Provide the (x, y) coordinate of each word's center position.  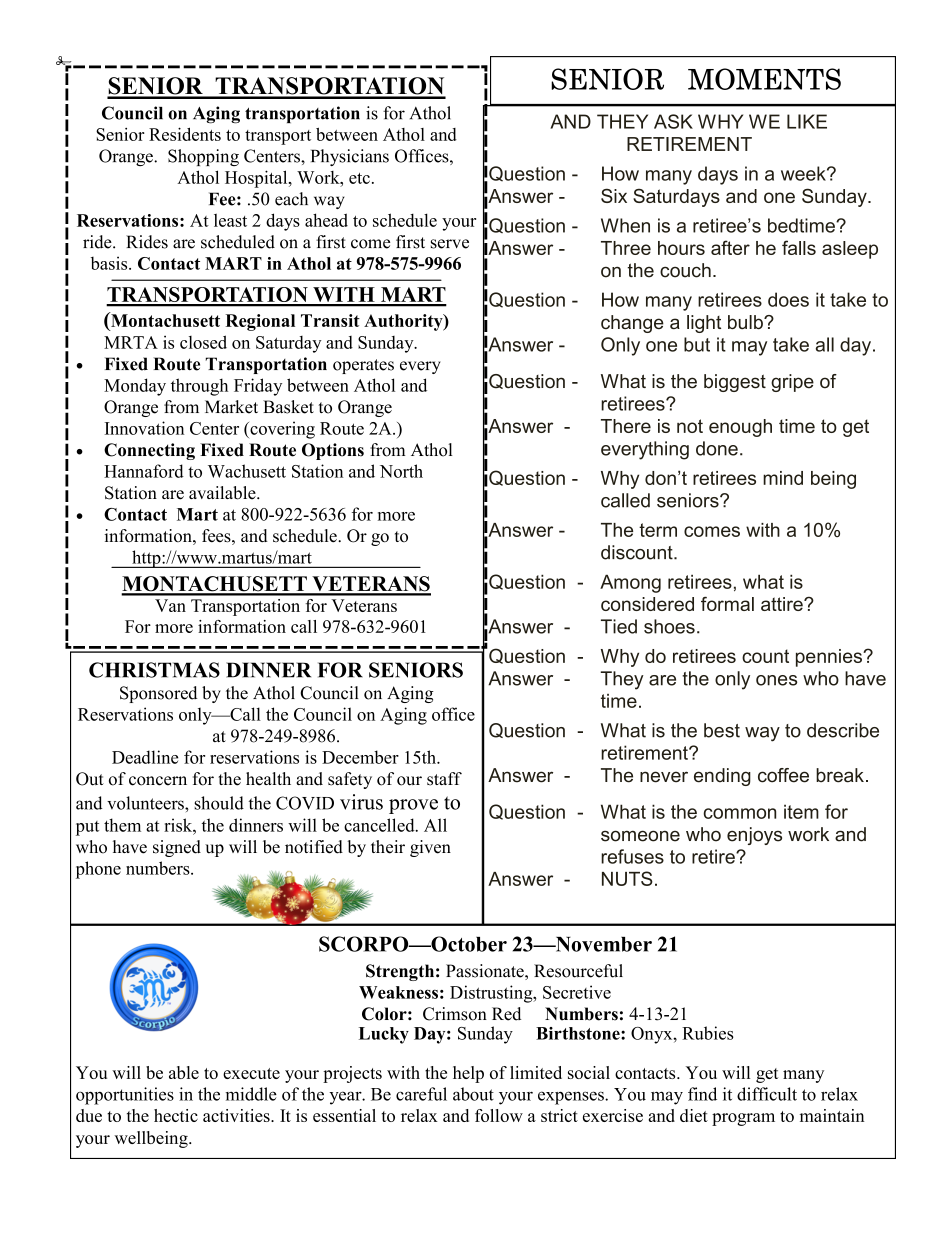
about (473, 1094)
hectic (176, 1115)
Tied (619, 626)
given (430, 848)
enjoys (754, 836)
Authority (404, 322)
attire (783, 604)
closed (203, 342)
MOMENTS (764, 79)
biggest (735, 383)
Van (170, 605)
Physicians (350, 157)
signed (177, 848)
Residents (185, 134)
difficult (767, 1094)
